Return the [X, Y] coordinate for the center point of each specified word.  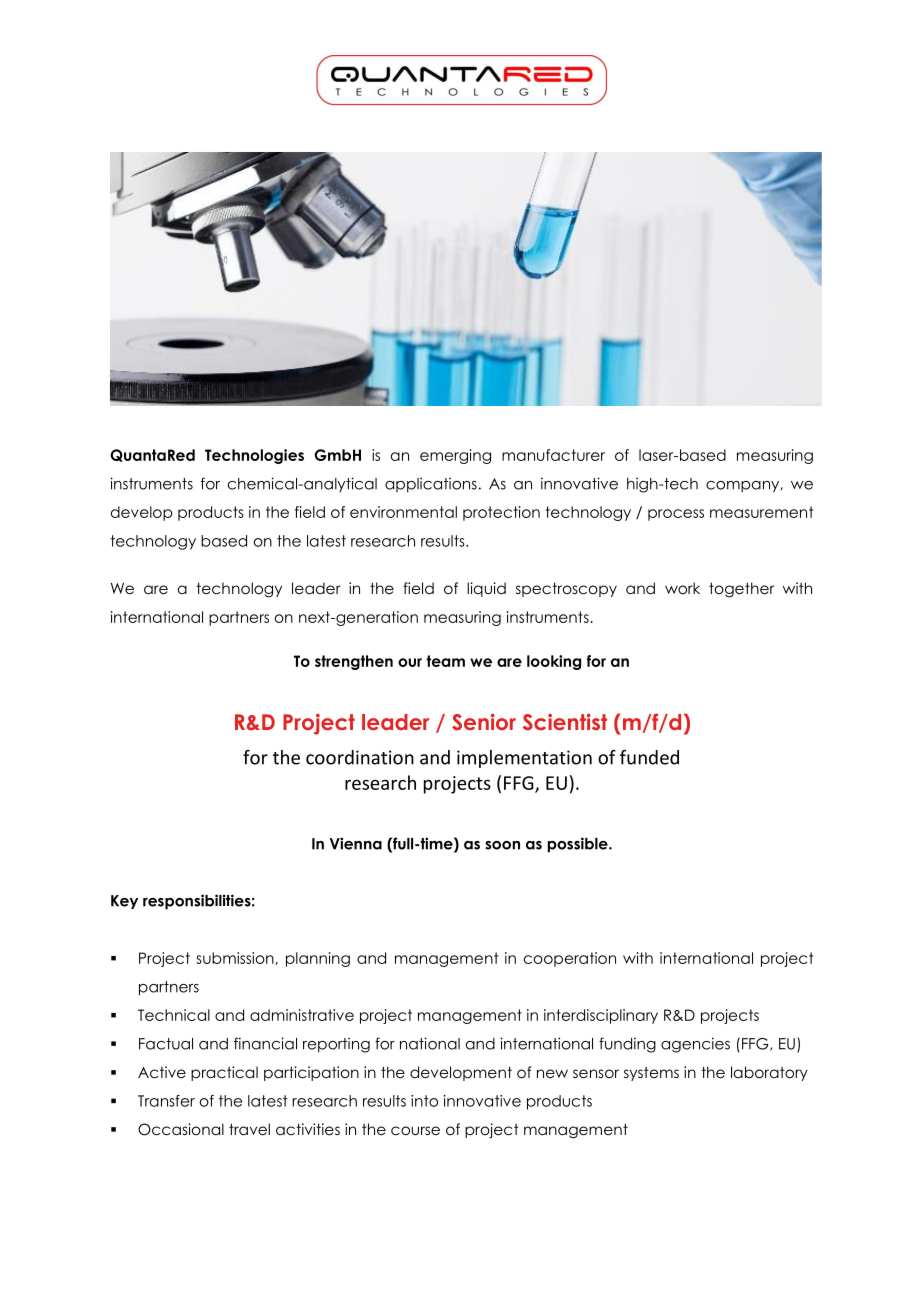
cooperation [570, 959]
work [682, 588]
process [676, 515]
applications [431, 485]
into [424, 1101]
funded [649, 757]
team [445, 661]
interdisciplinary [601, 1016]
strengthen [354, 662]
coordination [360, 757]
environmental [403, 512]
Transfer [166, 1101]
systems [651, 1074]
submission [236, 958]
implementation [524, 759]
